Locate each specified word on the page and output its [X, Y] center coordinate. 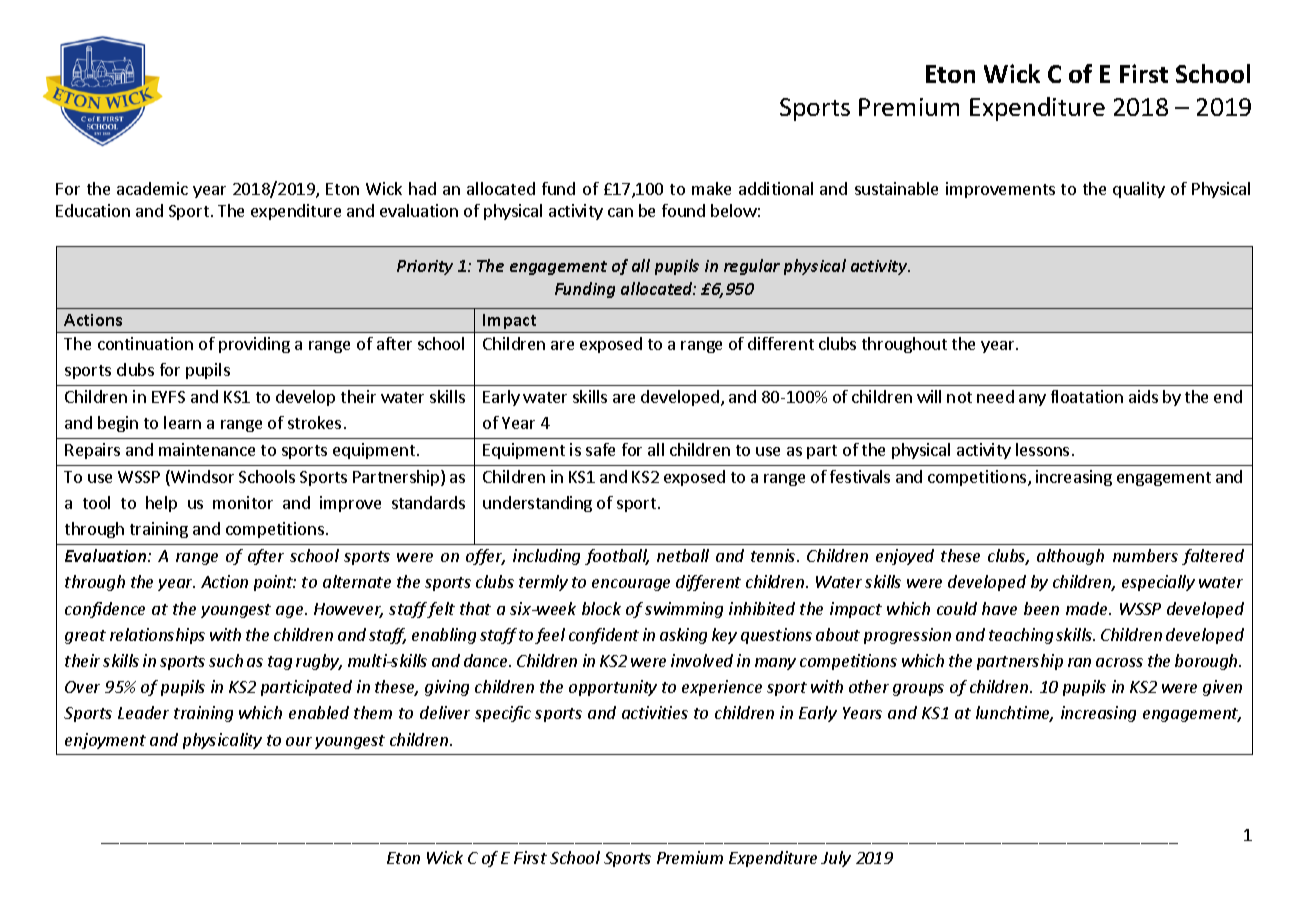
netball [683, 555]
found [683, 210]
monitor [243, 502]
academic [152, 188]
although [1070, 557]
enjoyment [105, 741]
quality [1139, 190]
